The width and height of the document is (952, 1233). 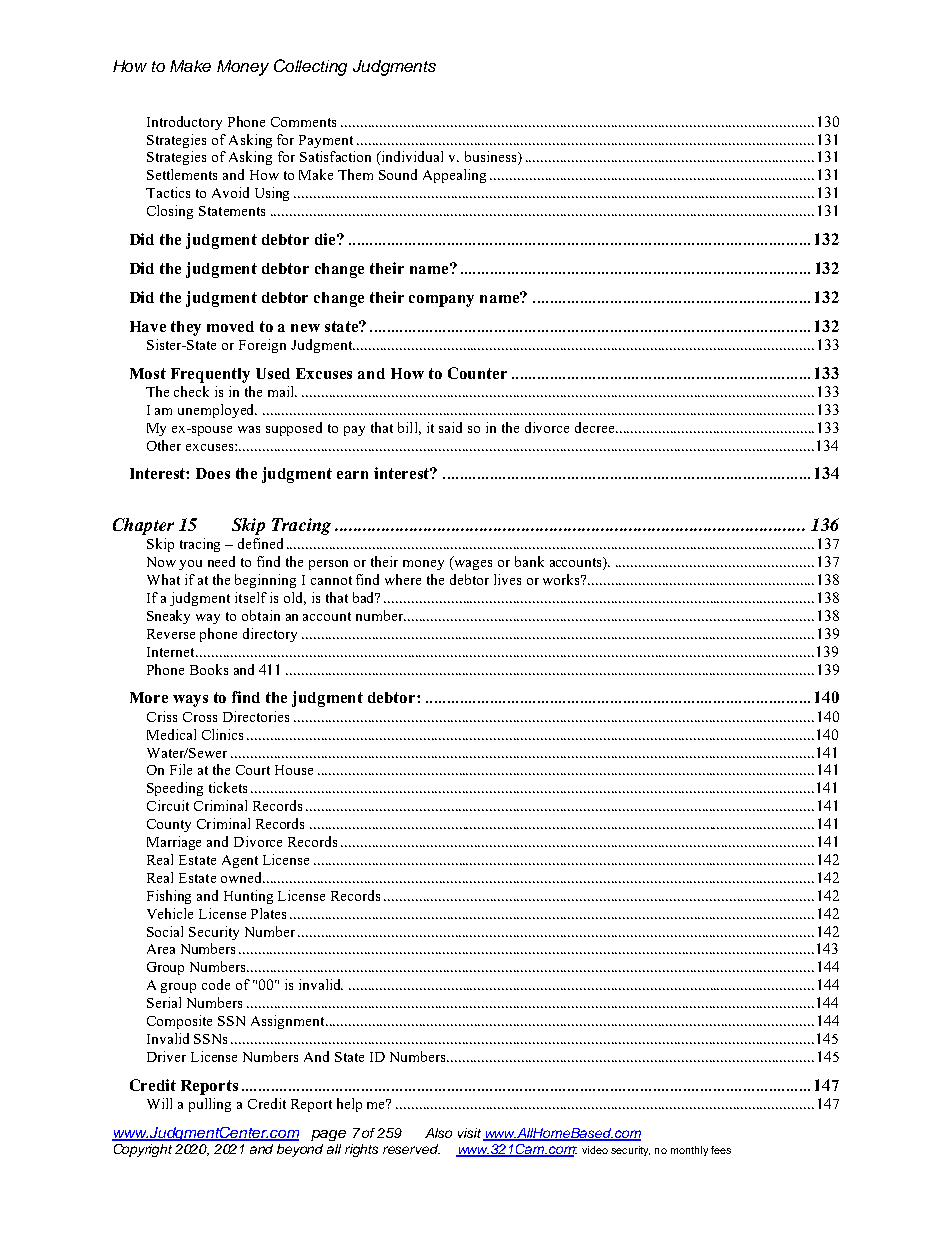 I want to click on Introductory, so click(x=184, y=123).
